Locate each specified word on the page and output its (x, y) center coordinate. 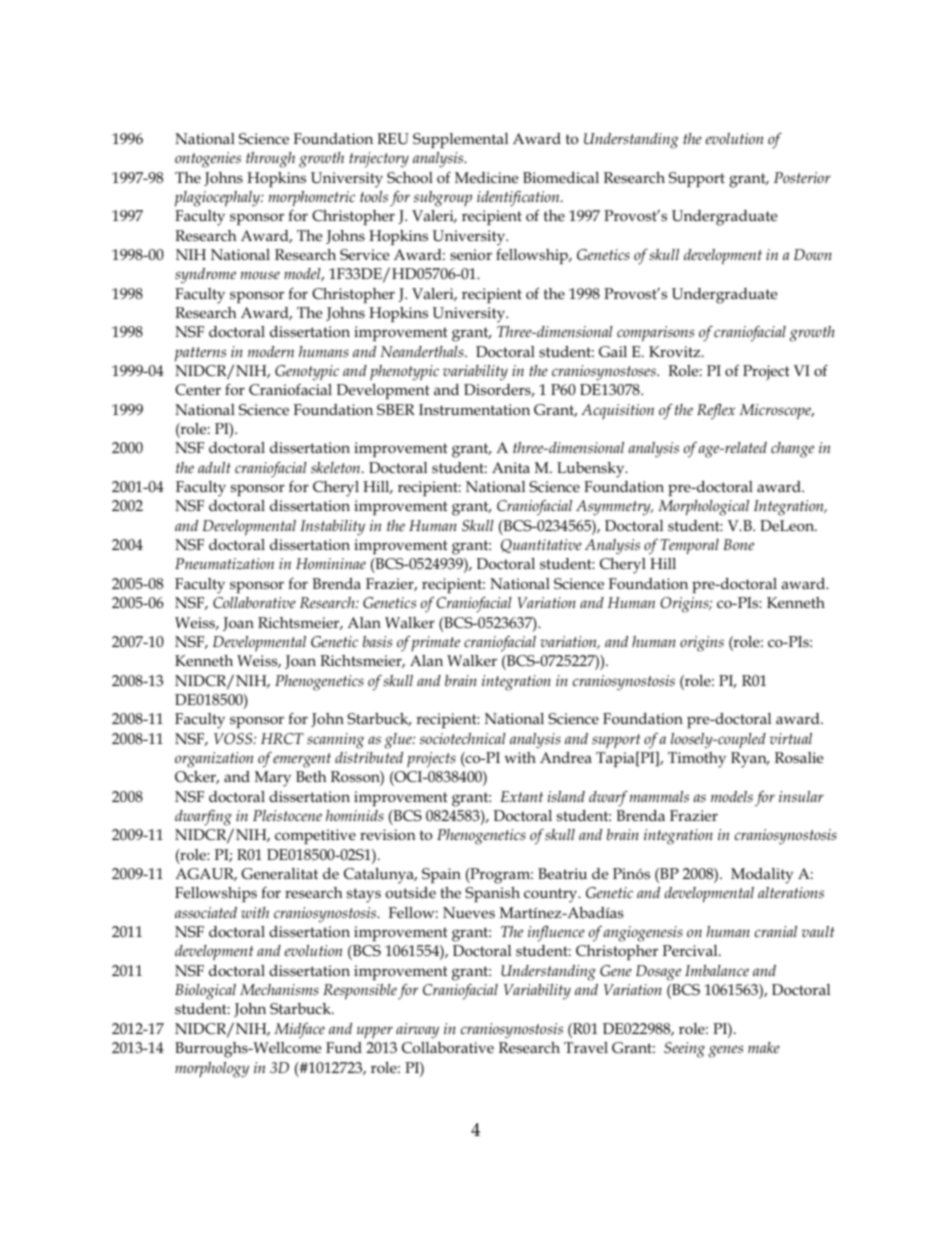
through (270, 160)
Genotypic (307, 373)
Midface (299, 1031)
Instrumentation (474, 410)
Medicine (486, 177)
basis (377, 641)
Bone (738, 544)
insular (801, 796)
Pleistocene (287, 815)
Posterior (802, 177)
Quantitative (541, 546)
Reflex (716, 412)
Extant (522, 796)
